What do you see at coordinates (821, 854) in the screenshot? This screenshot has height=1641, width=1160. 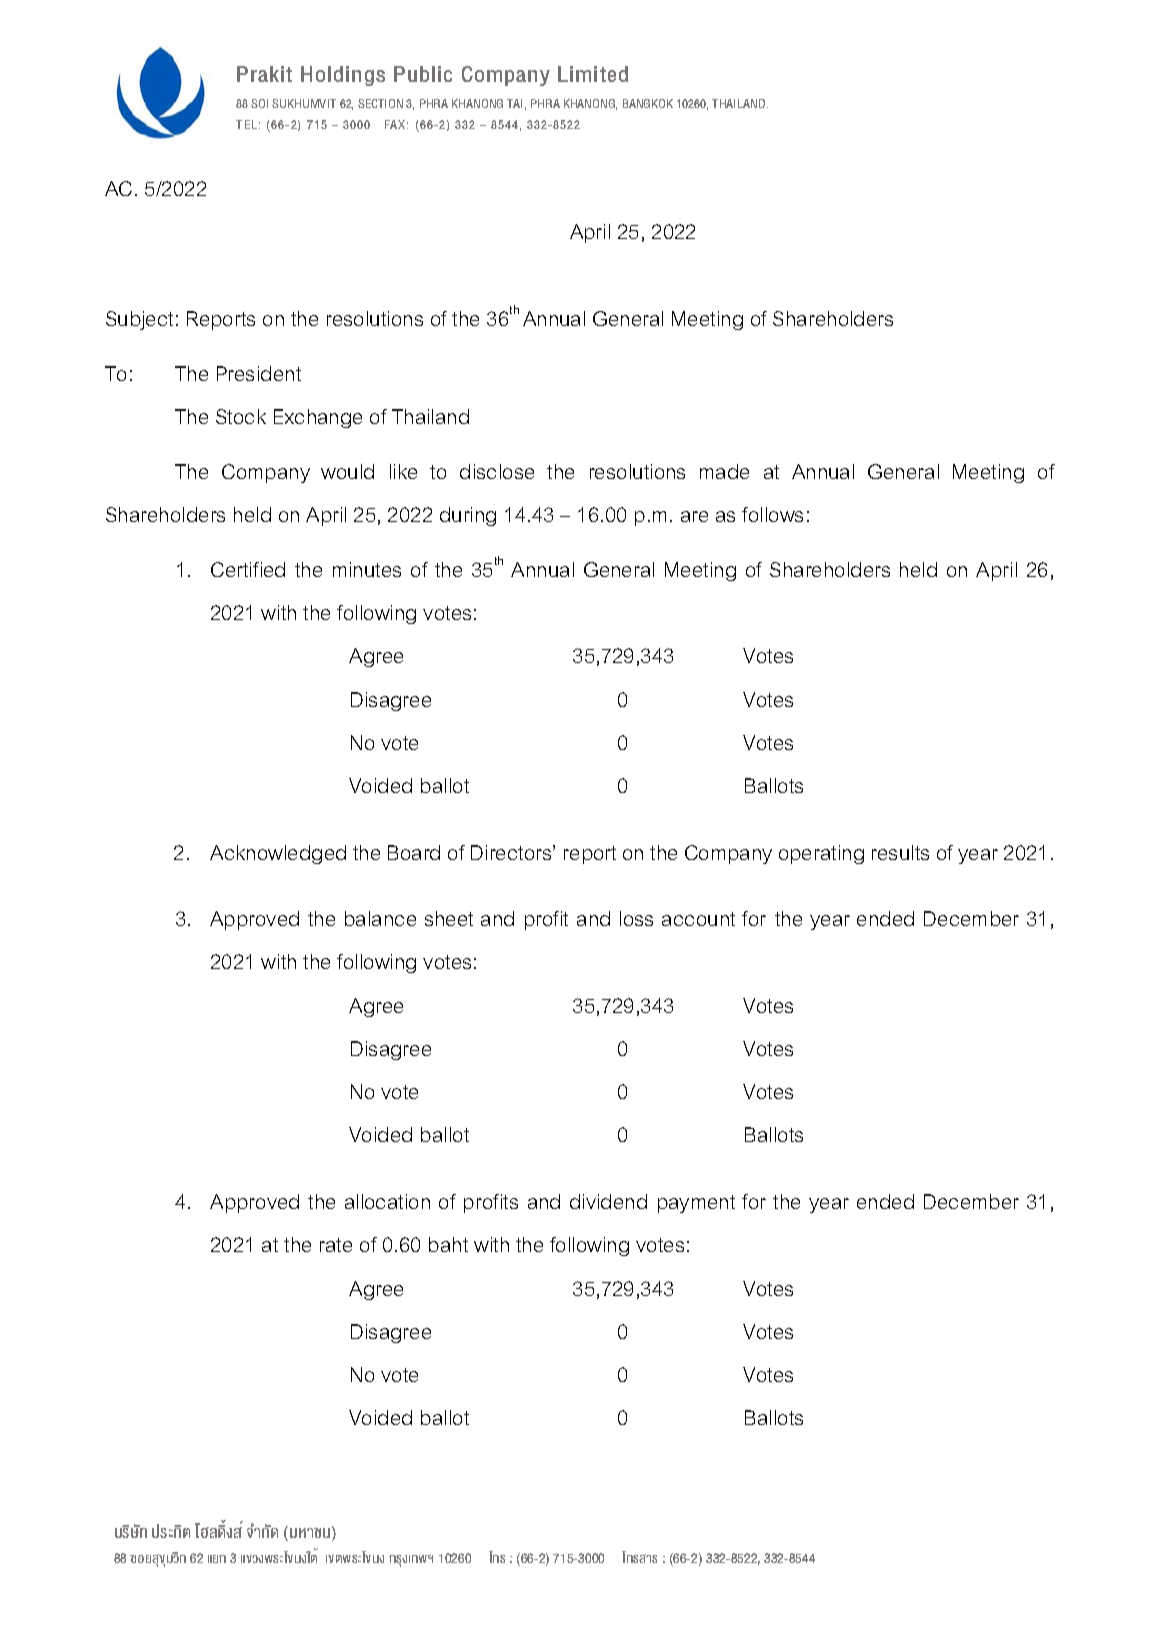 I see `operating` at bounding box center [821, 854].
